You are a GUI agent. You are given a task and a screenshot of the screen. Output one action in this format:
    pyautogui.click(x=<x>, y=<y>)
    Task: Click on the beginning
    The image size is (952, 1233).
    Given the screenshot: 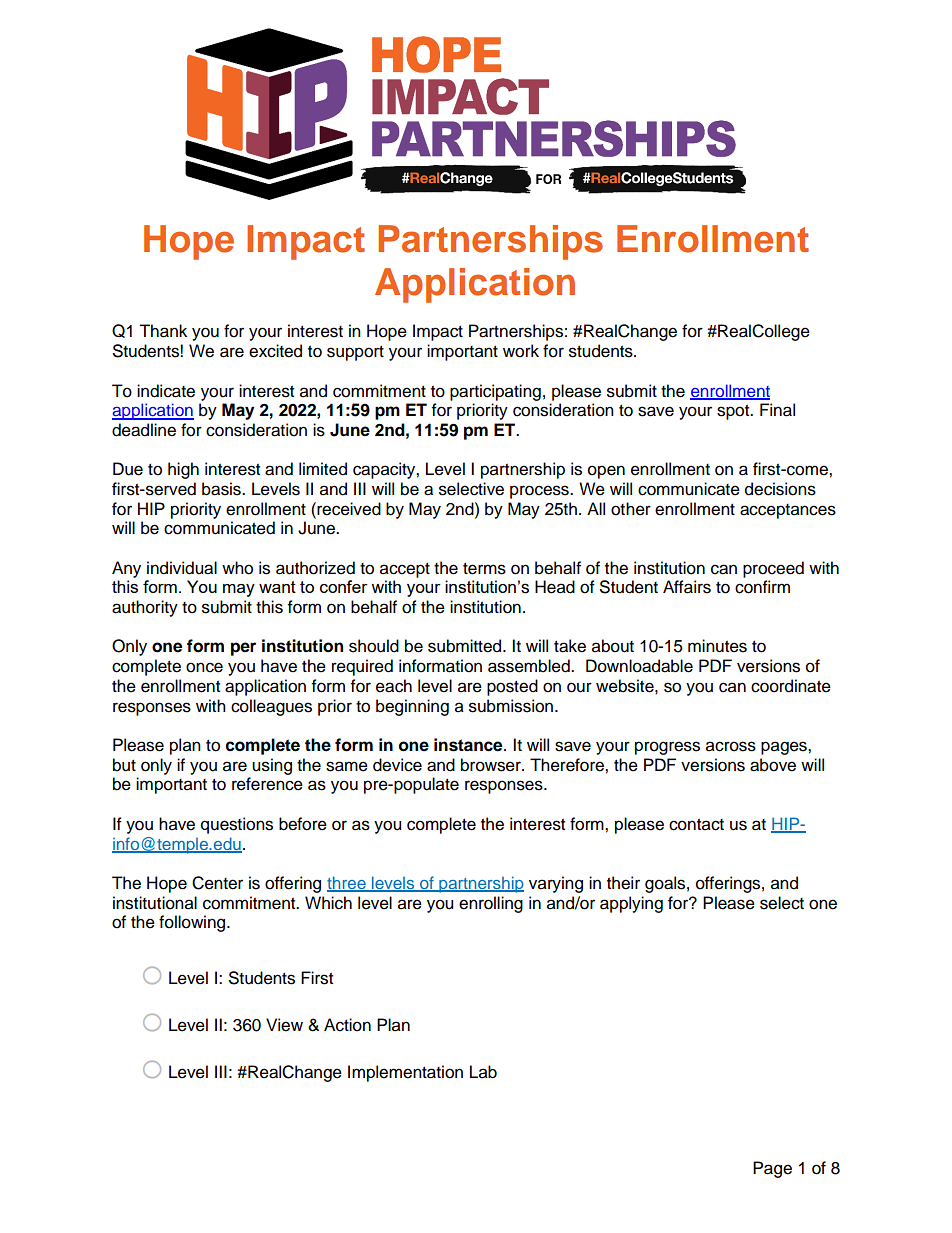 What is the action you would take?
    pyautogui.click(x=412, y=707)
